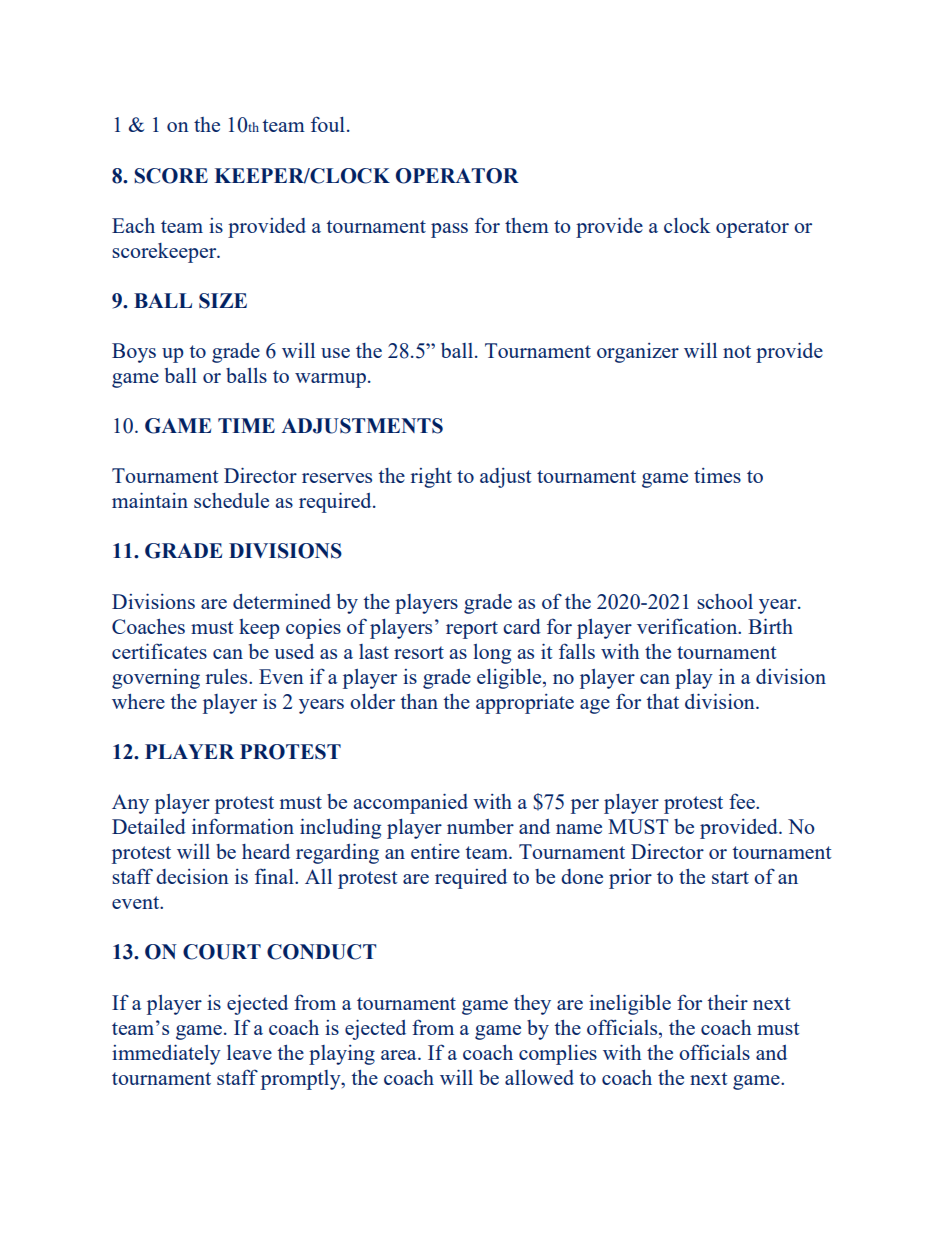  Describe the element at coordinates (228, 676) in the image. I see `rules` at that location.
